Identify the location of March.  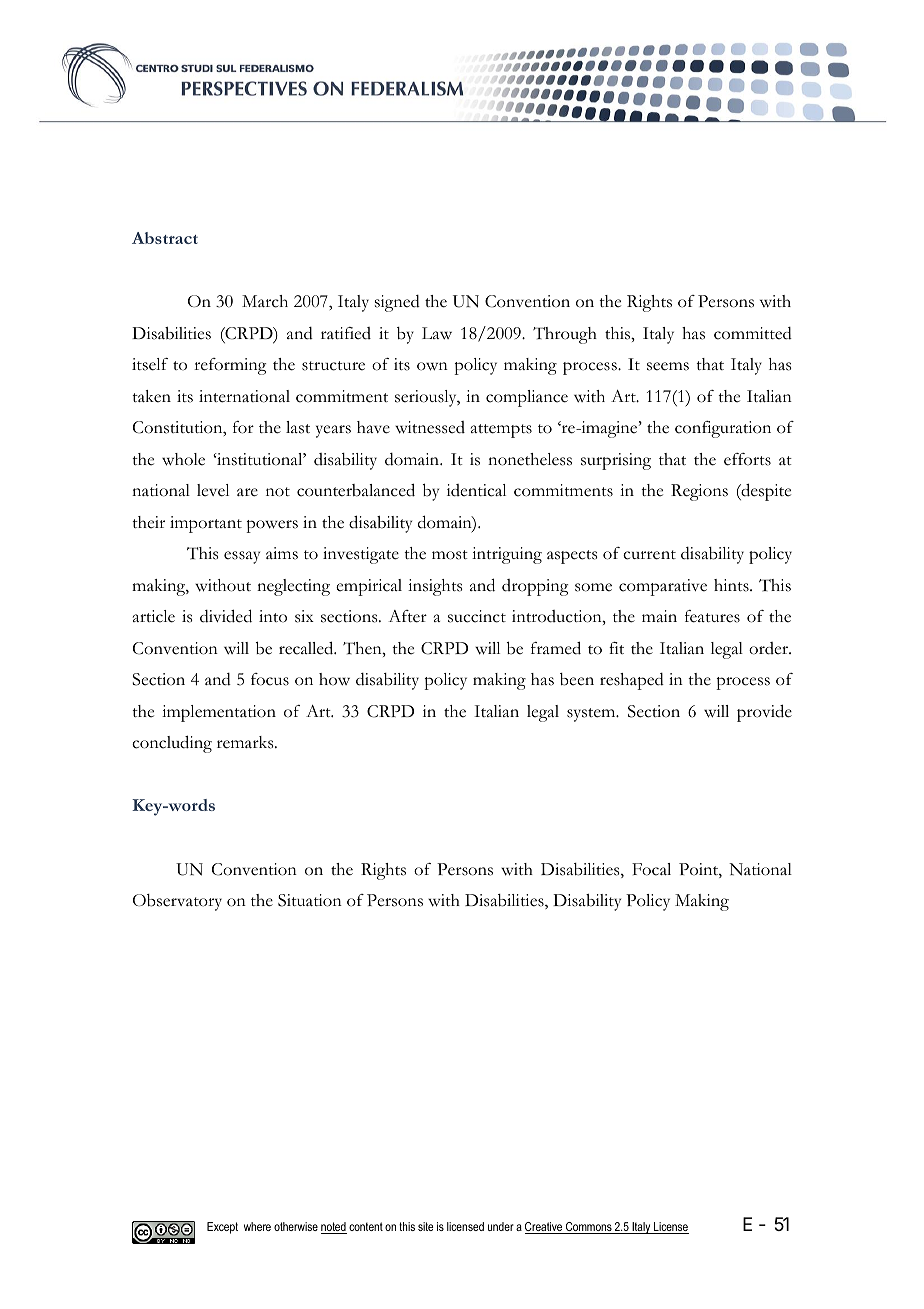
(265, 301).
